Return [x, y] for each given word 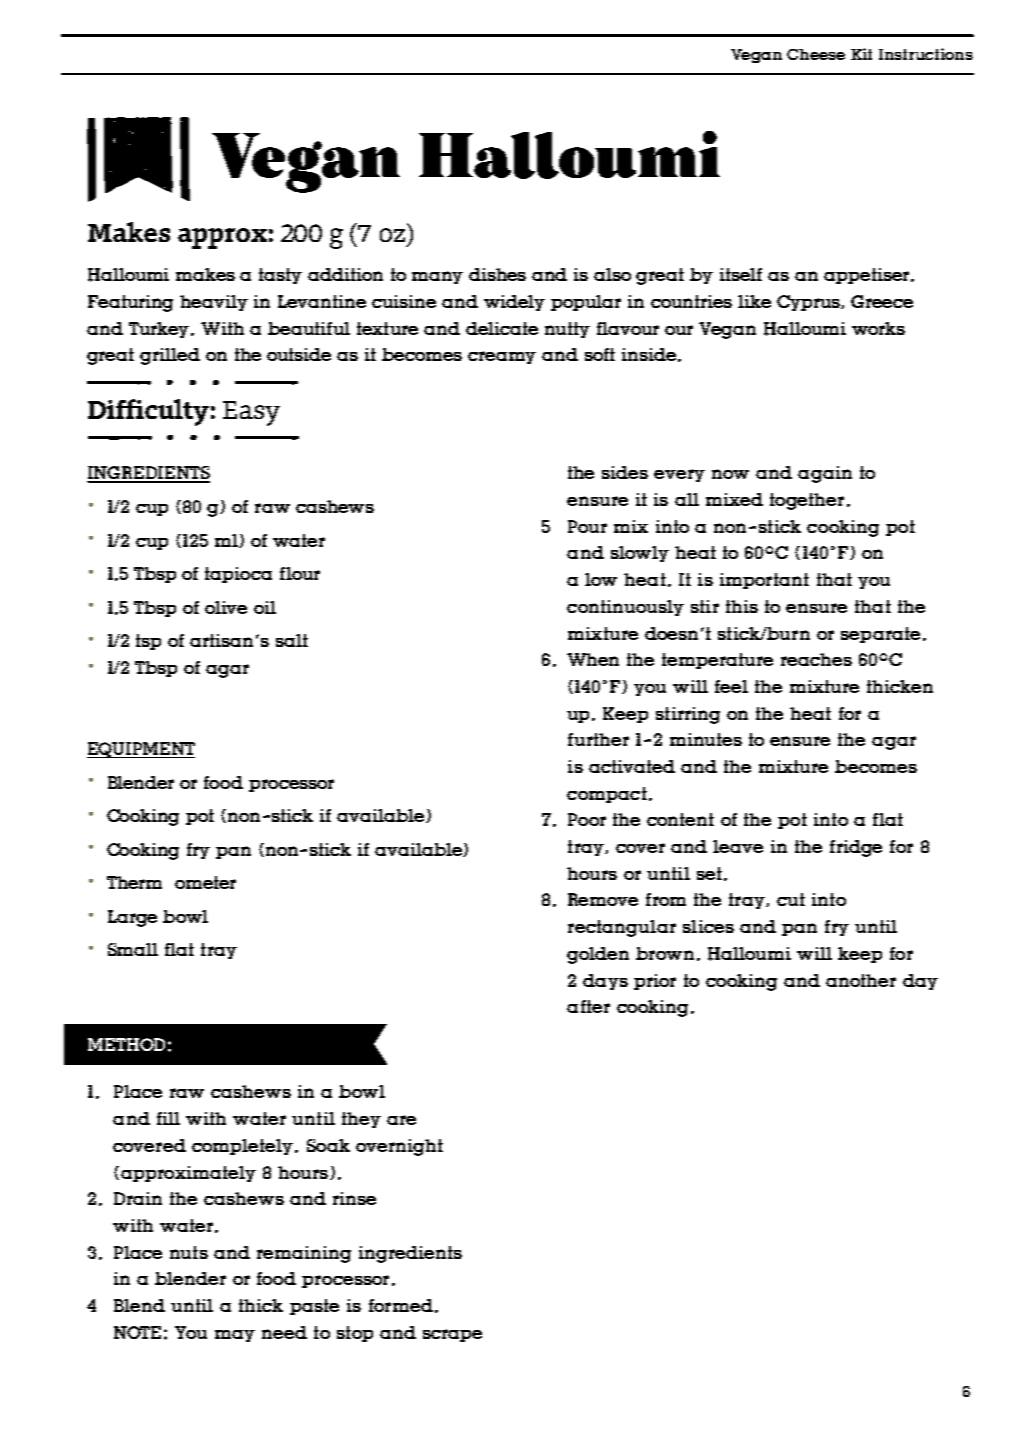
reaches [816, 659]
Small [133, 949]
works [878, 328]
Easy [251, 413]
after [588, 1006]
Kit [861, 54]
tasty [280, 276]
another [861, 980]
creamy [502, 357]
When [593, 659]
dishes [497, 274]
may [235, 1336]
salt [292, 640]
